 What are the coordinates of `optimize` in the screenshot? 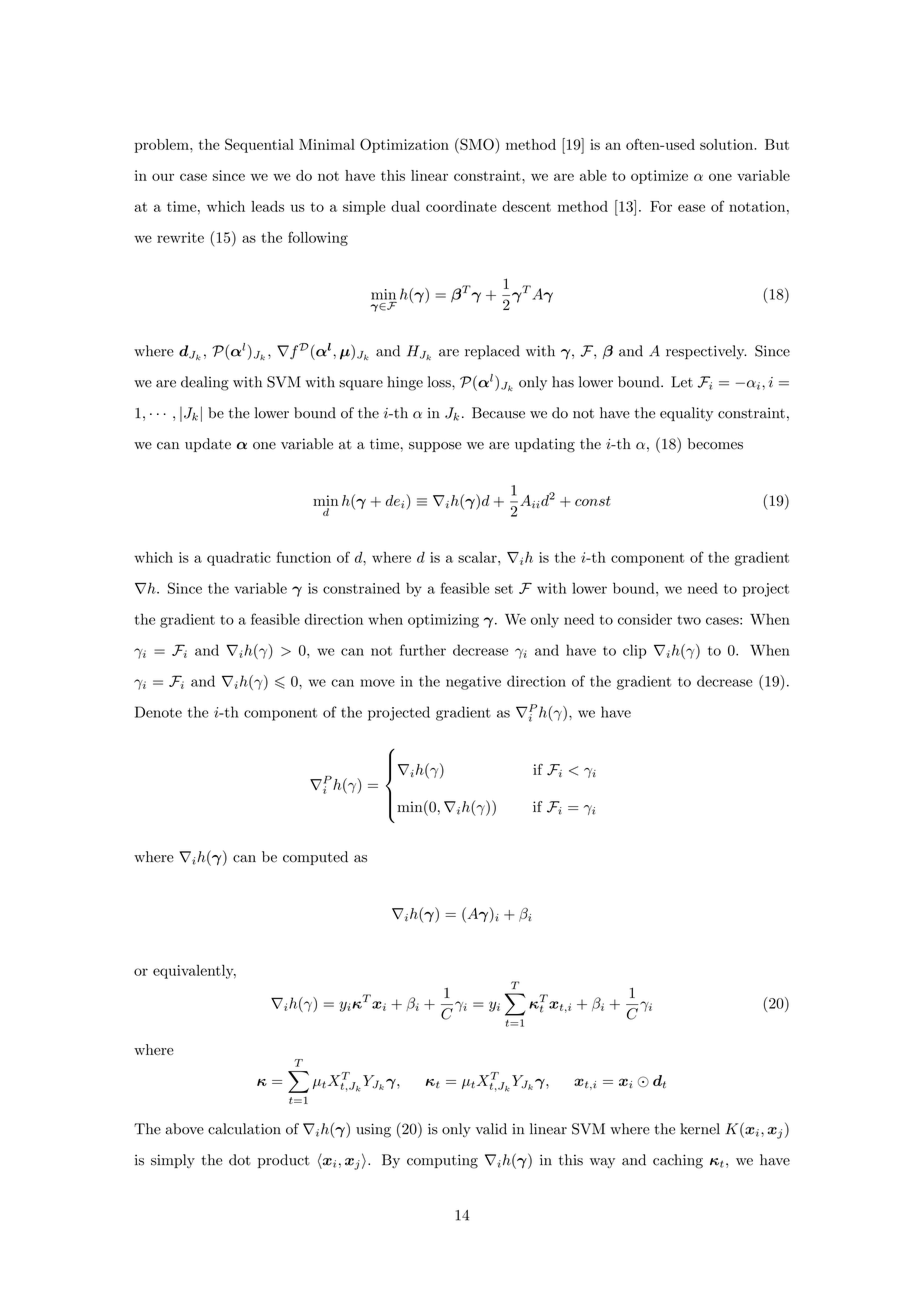 It's located at (659, 177).
